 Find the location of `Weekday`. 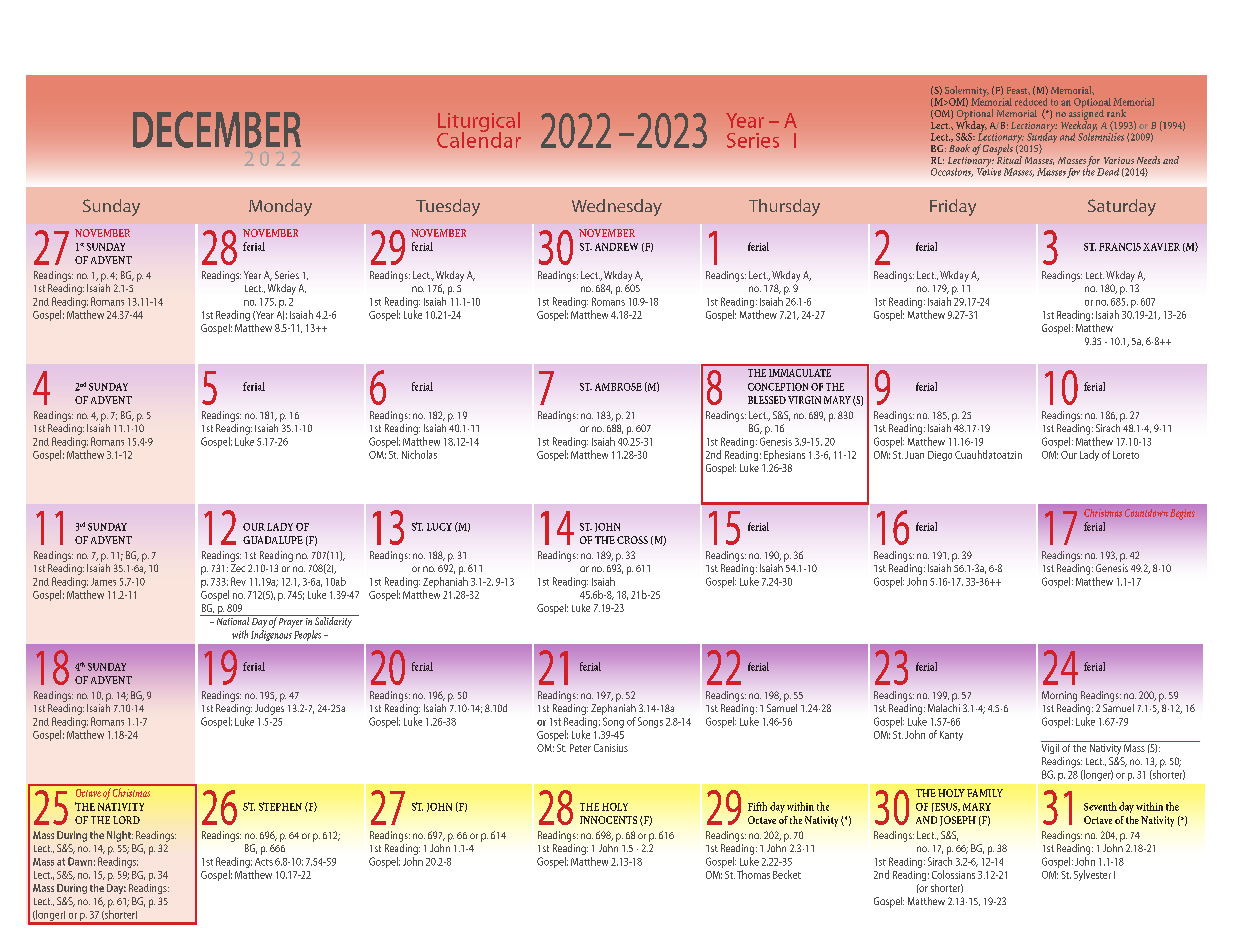

Weekday is located at coordinates (1079, 126).
